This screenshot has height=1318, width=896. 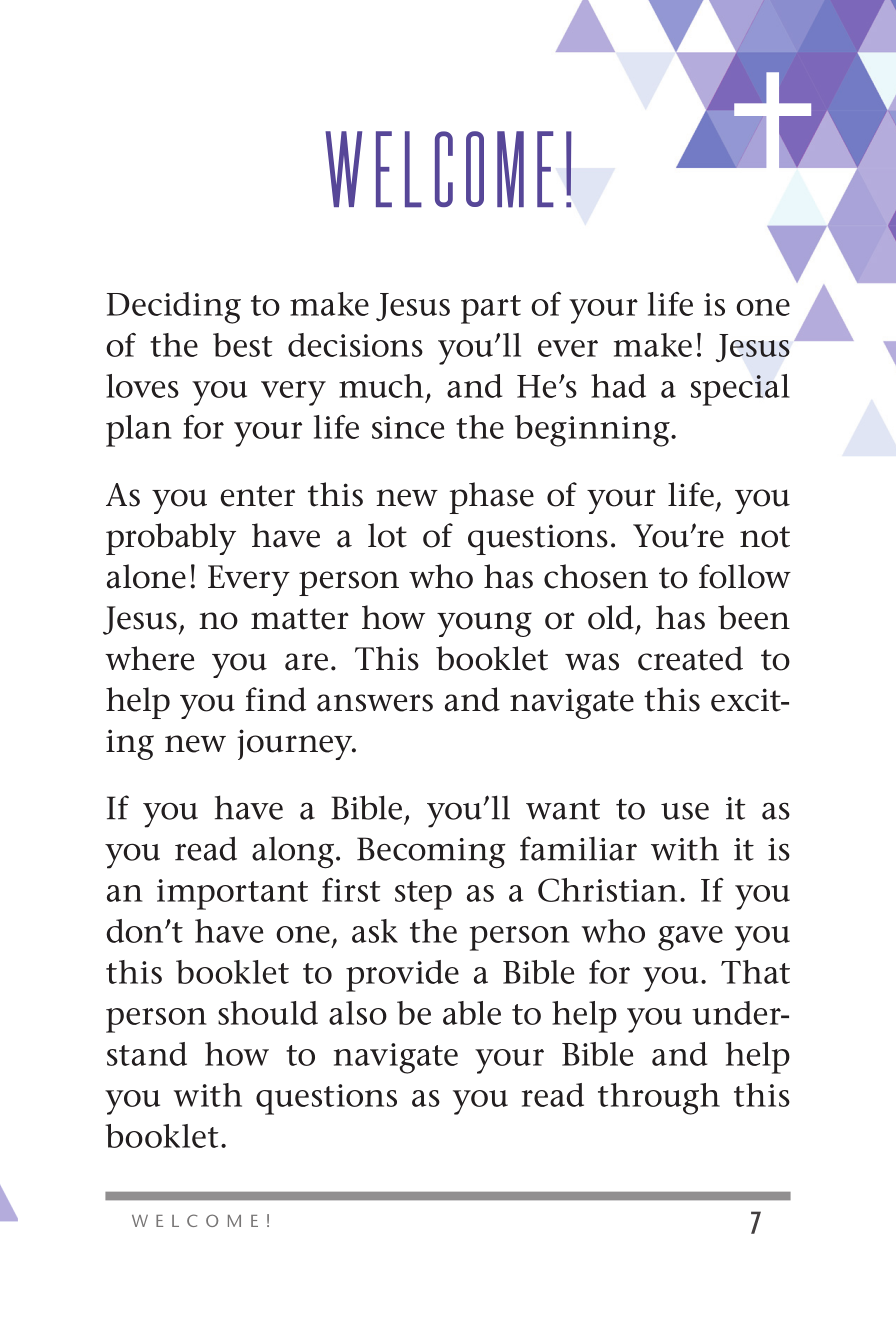 I want to click on best, so click(x=243, y=345).
